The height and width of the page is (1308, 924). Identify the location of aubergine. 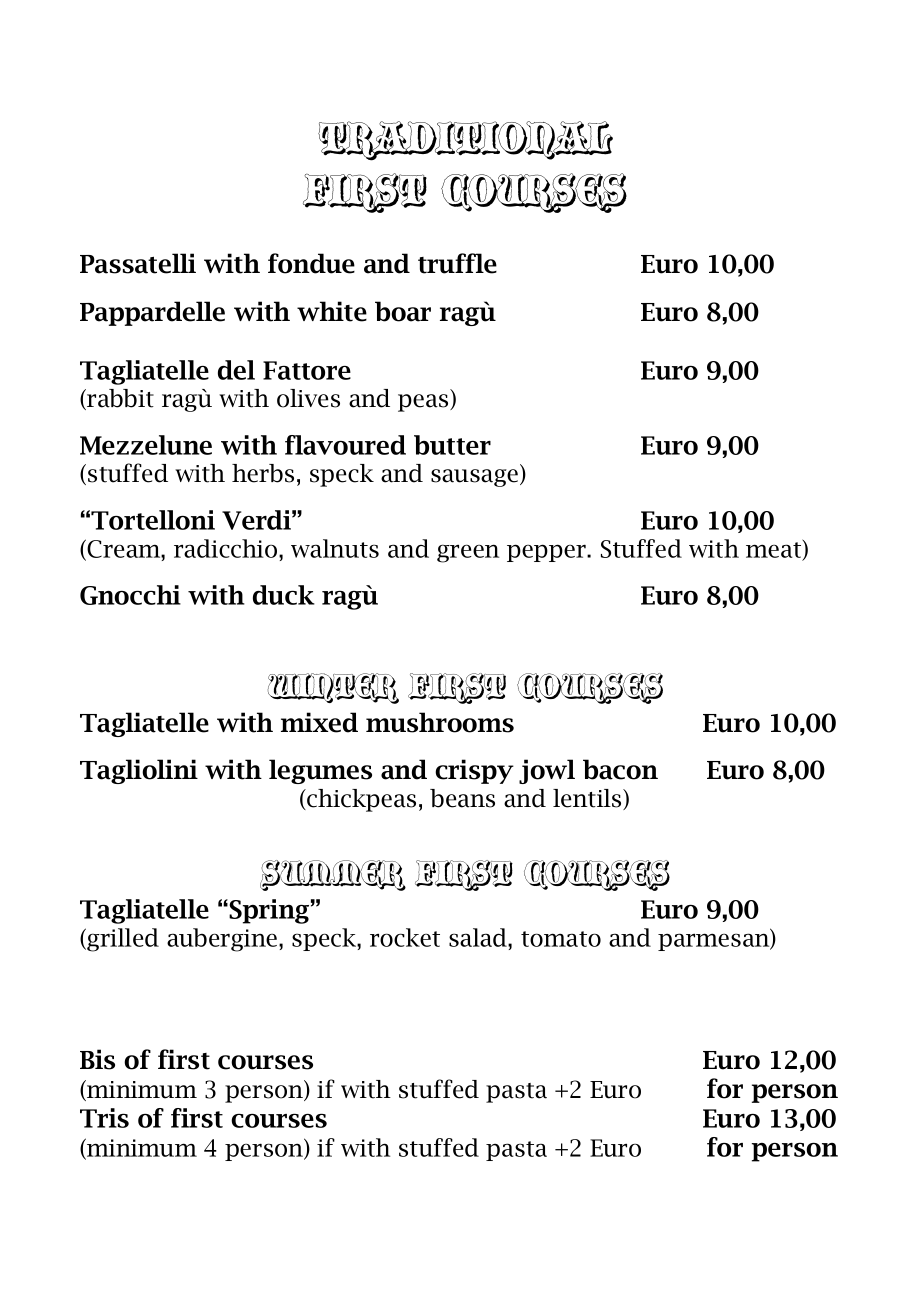
(223, 940).
